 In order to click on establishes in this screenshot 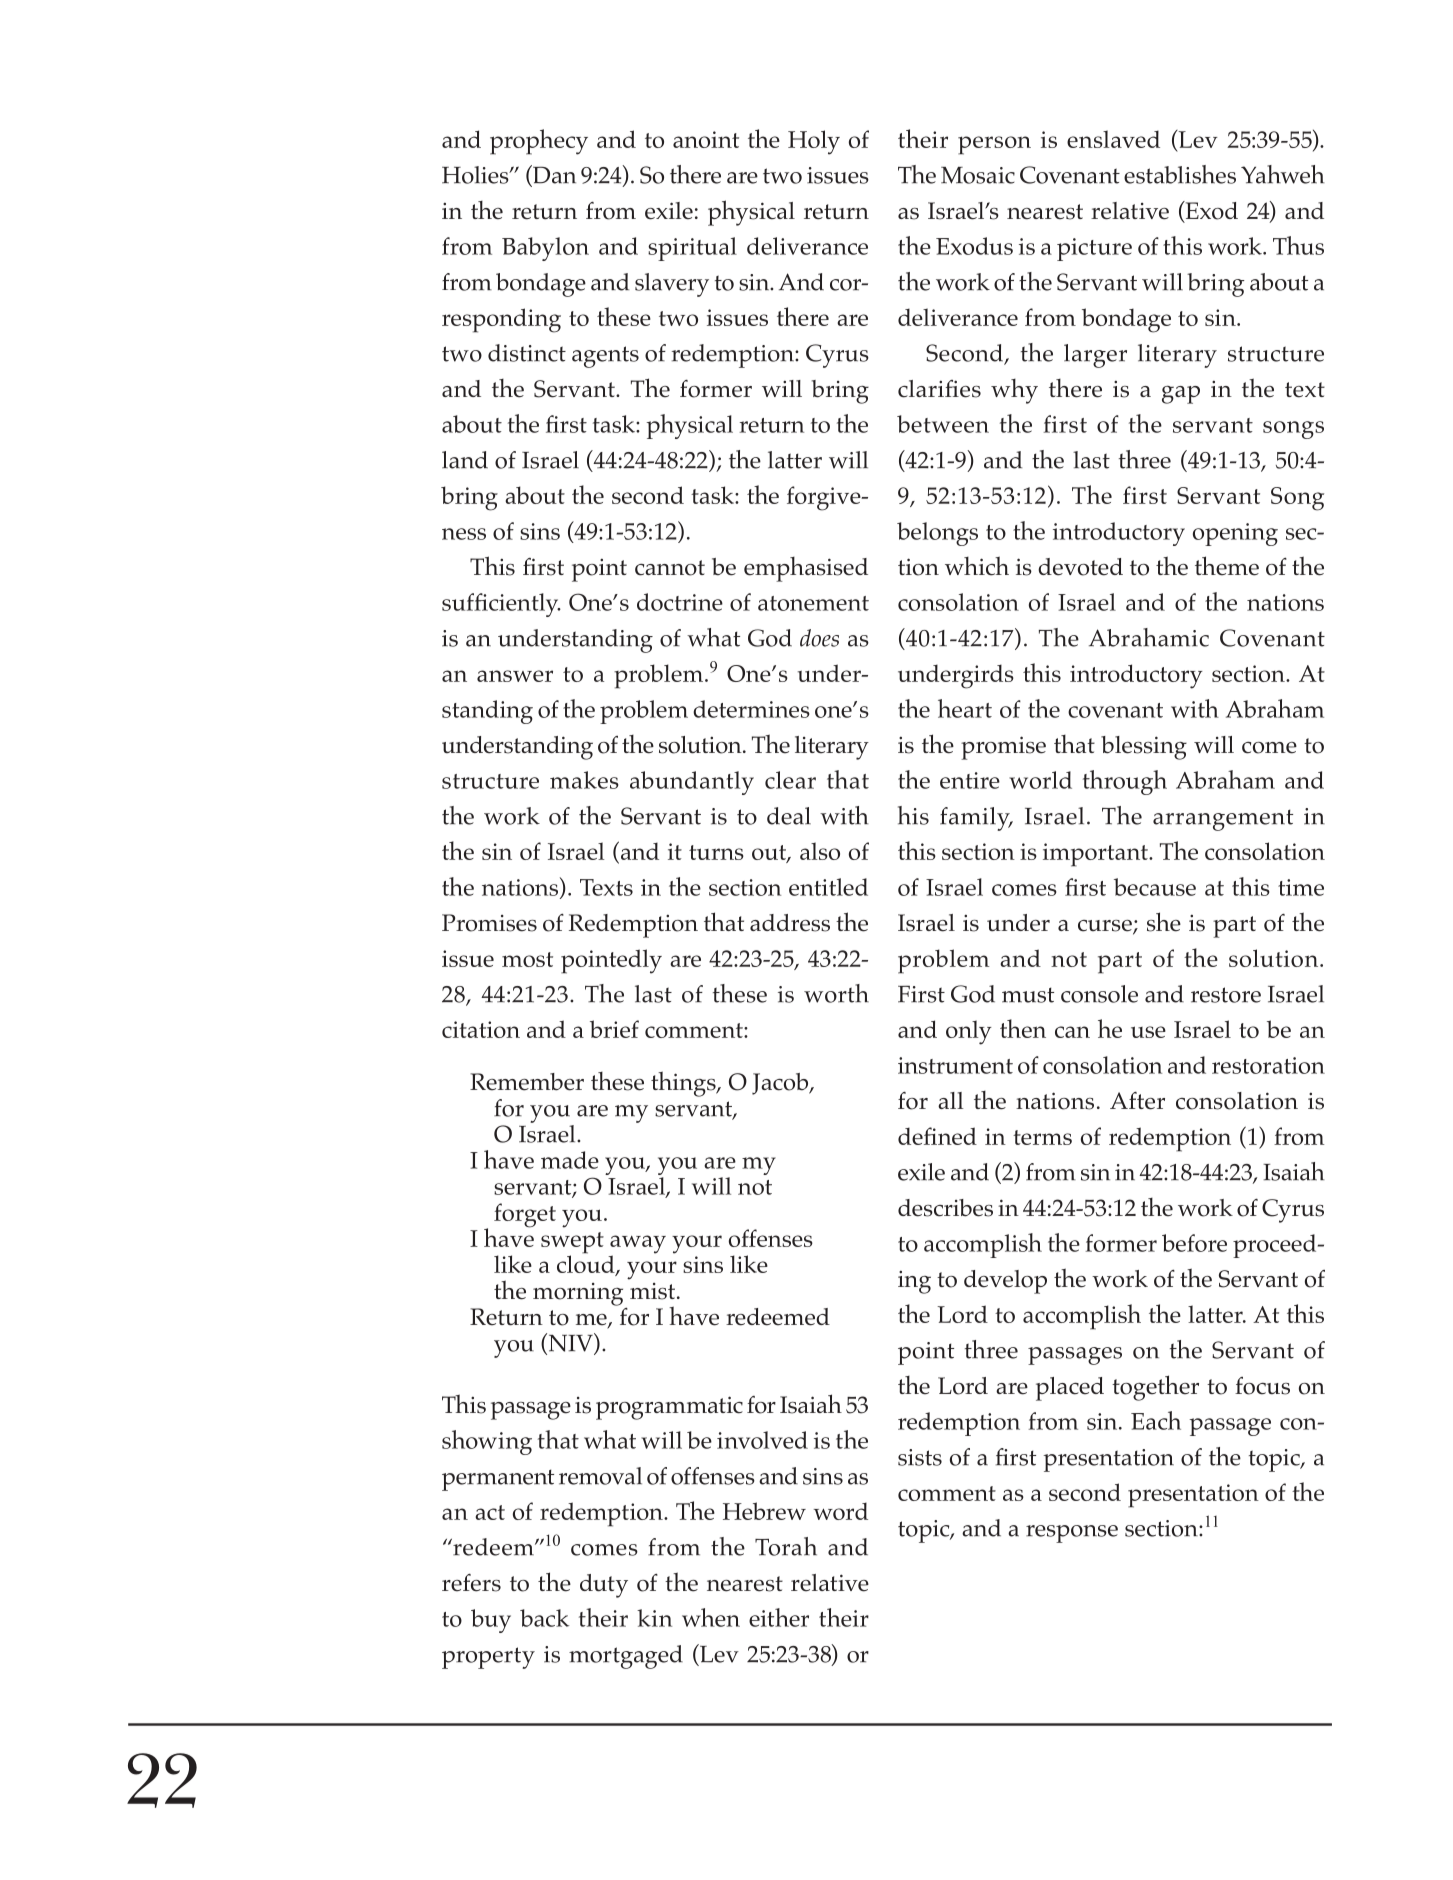, I will do `click(1180, 174)`.
